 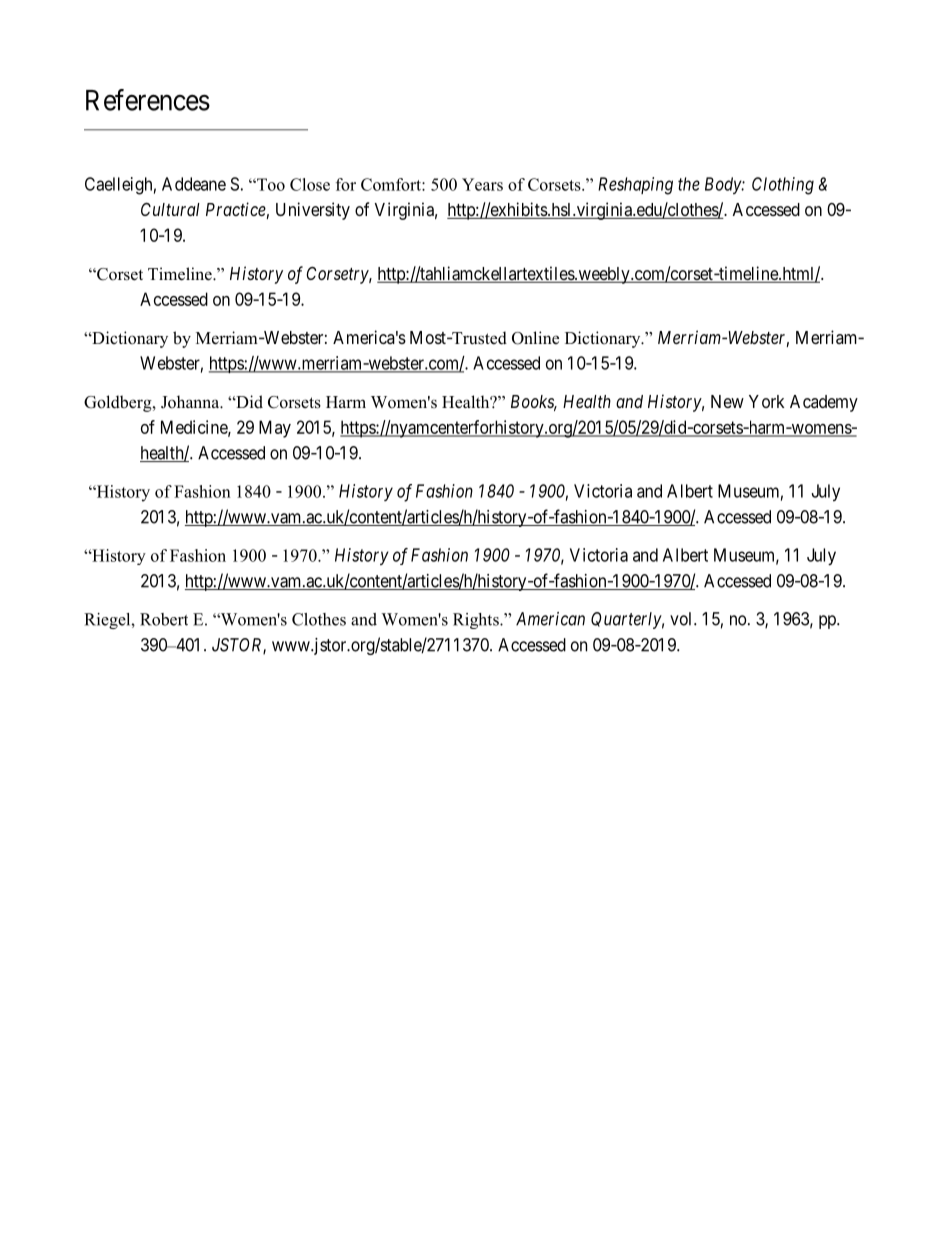 What do you see at coordinates (170, 209) in the screenshot?
I see `Cultural` at bounding box center [170, 209].
